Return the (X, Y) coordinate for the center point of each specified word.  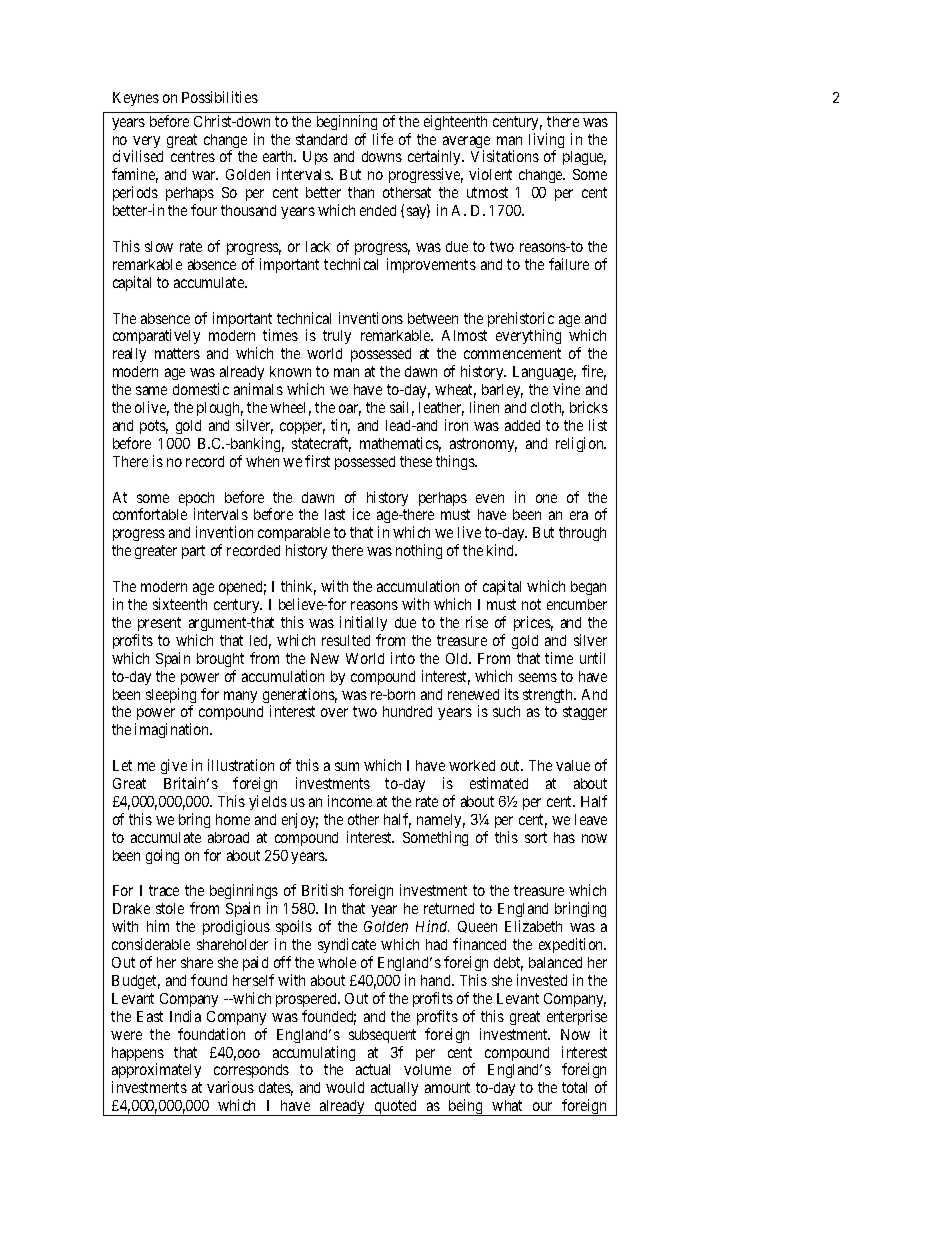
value (573, 765)
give (174, 766)
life (383, 139)
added (522, 425)
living (546, 142)
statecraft (321, 444)
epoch (196, 500)
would (345, 1087)
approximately (156, 1072)
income (350, 801)
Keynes (136, 99)
